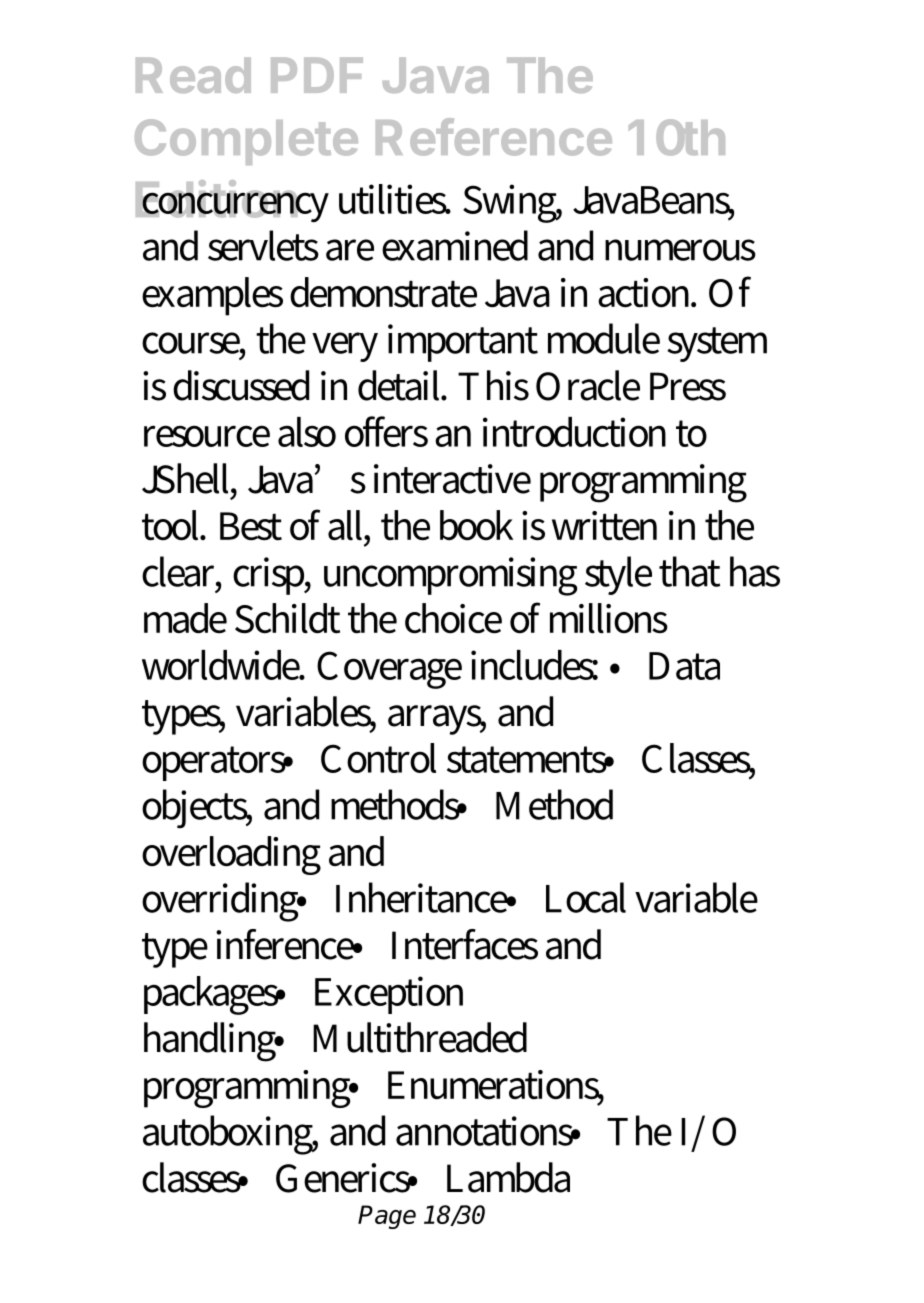 This image has height=1303, width=924. What do you see at coordinates (494, 137) in the image?
I see `Reference` at bounding box center [494, 137].
